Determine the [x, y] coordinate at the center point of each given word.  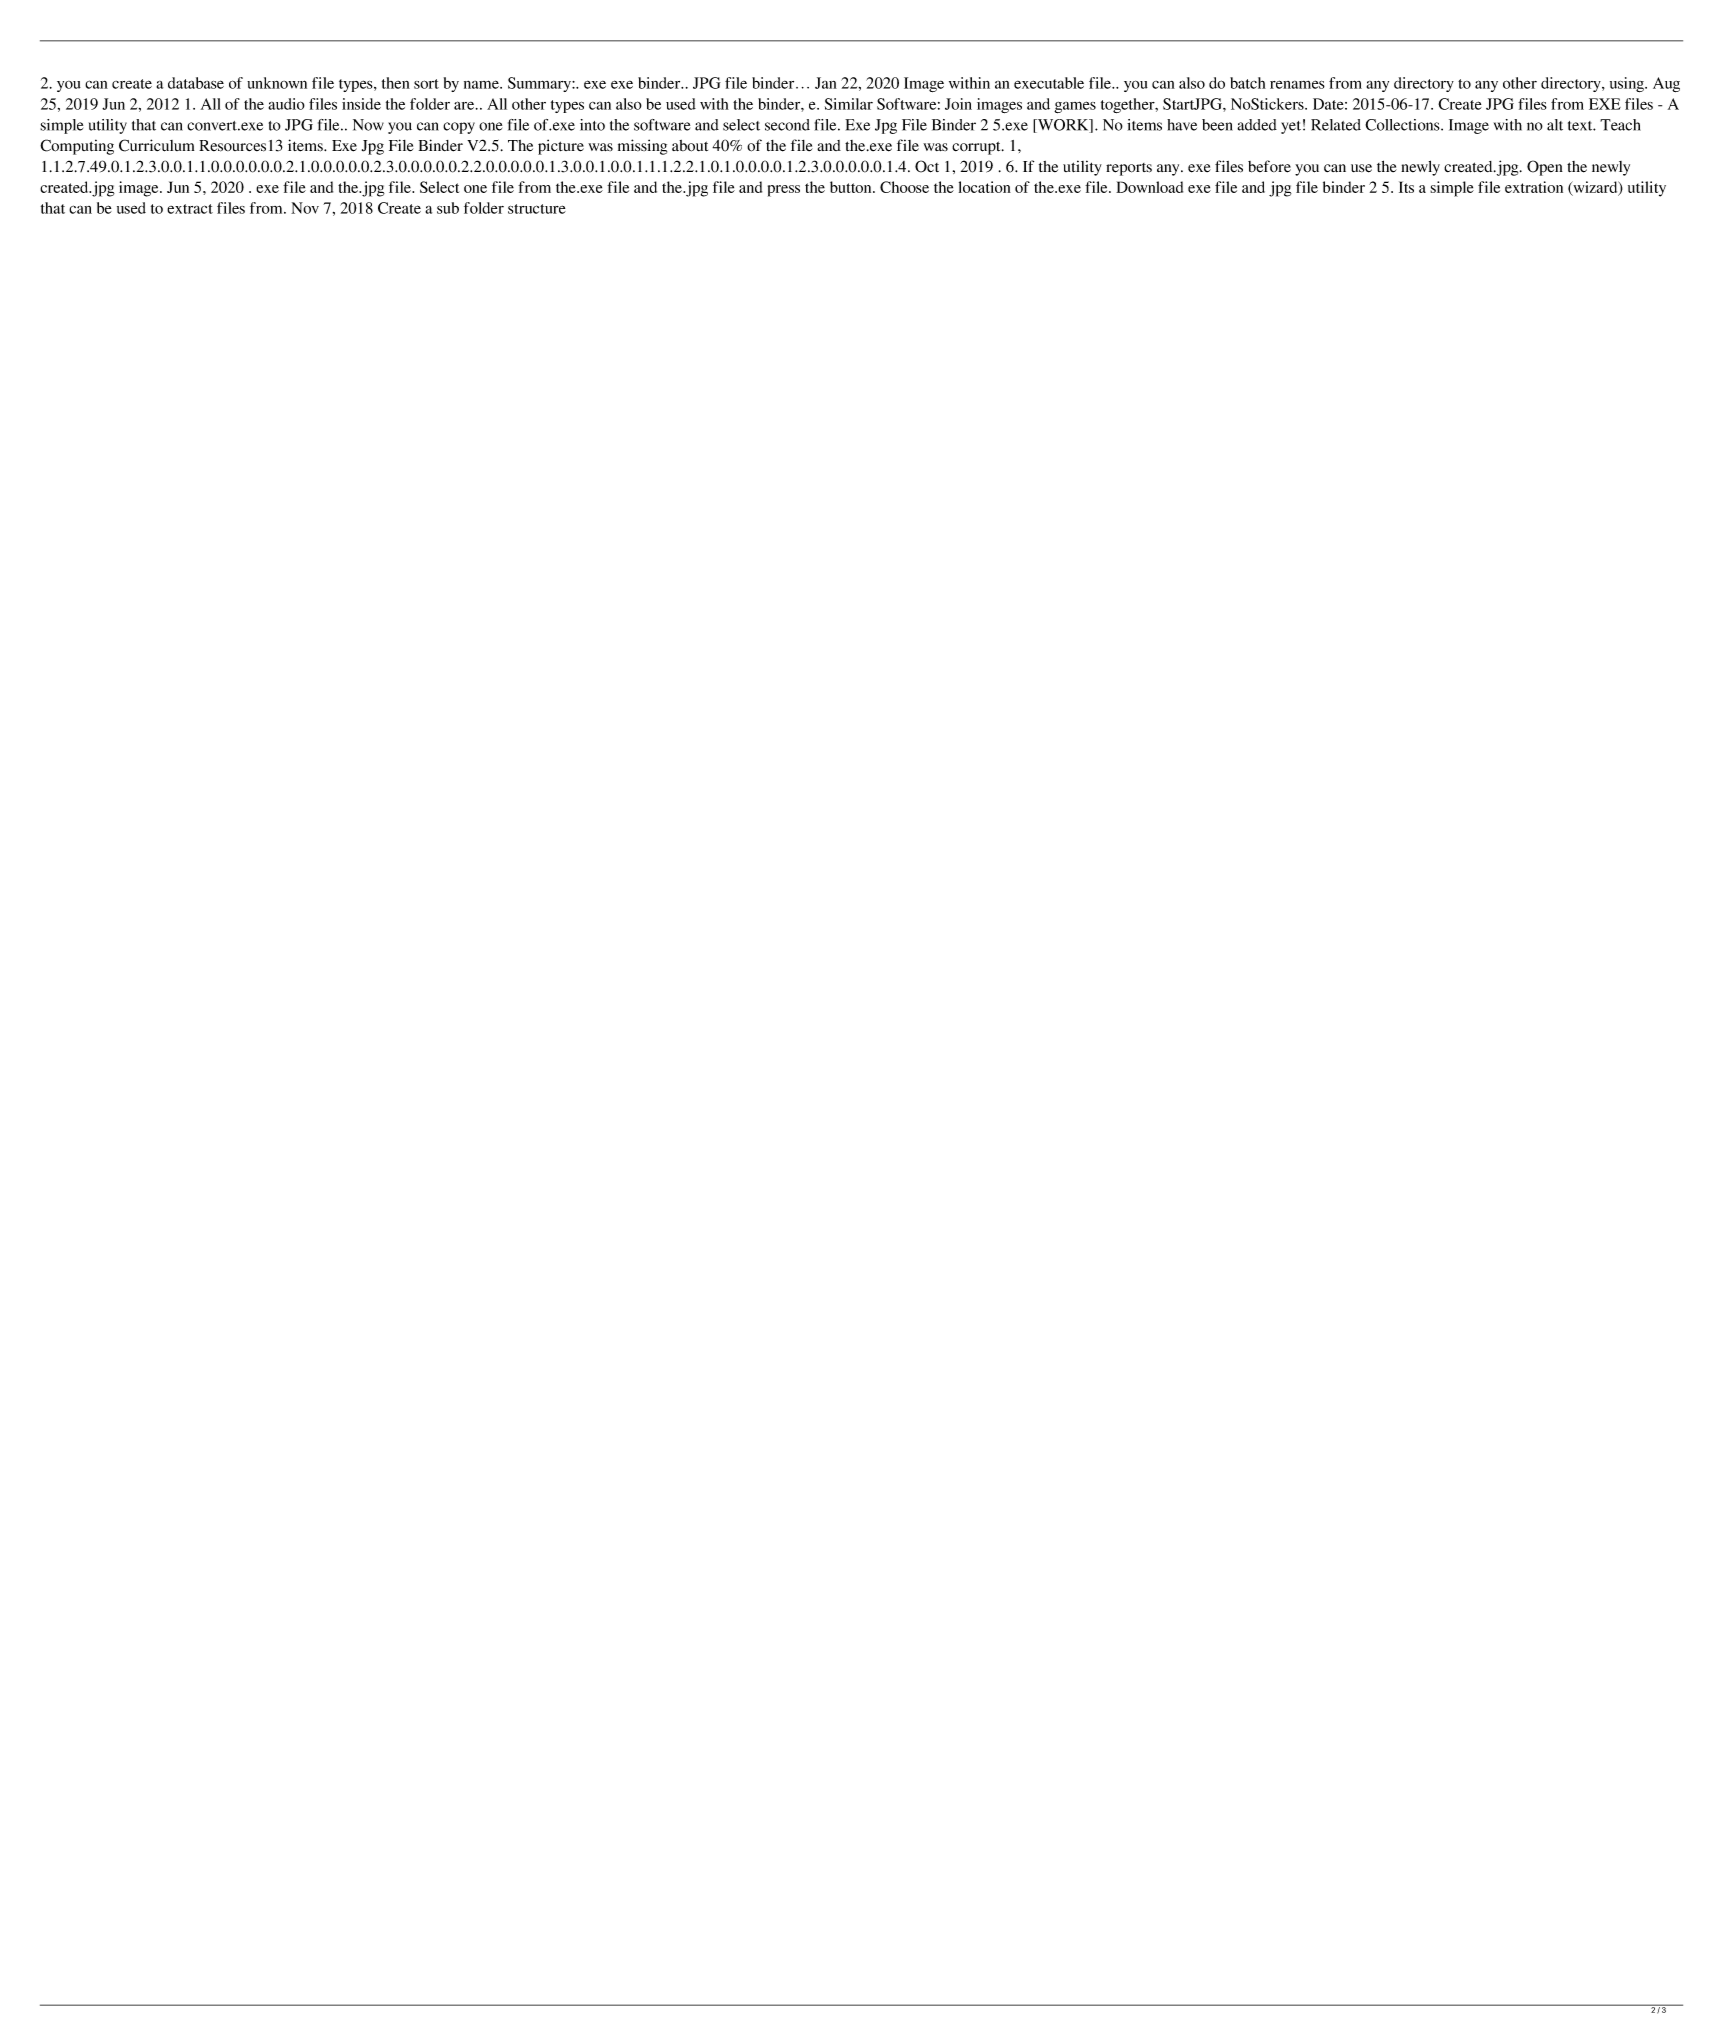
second [787, 125]
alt [1555, 125]
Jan [826, 83]
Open [1545, 168]
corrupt [977, 148]
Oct [927, 166]
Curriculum [156, 145]
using [1628, 84]
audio [286, 104]
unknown [277, 83]
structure [537, 209]
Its [1406, 187]
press [784, 191]
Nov [305, 208]
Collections [1403, 125]
